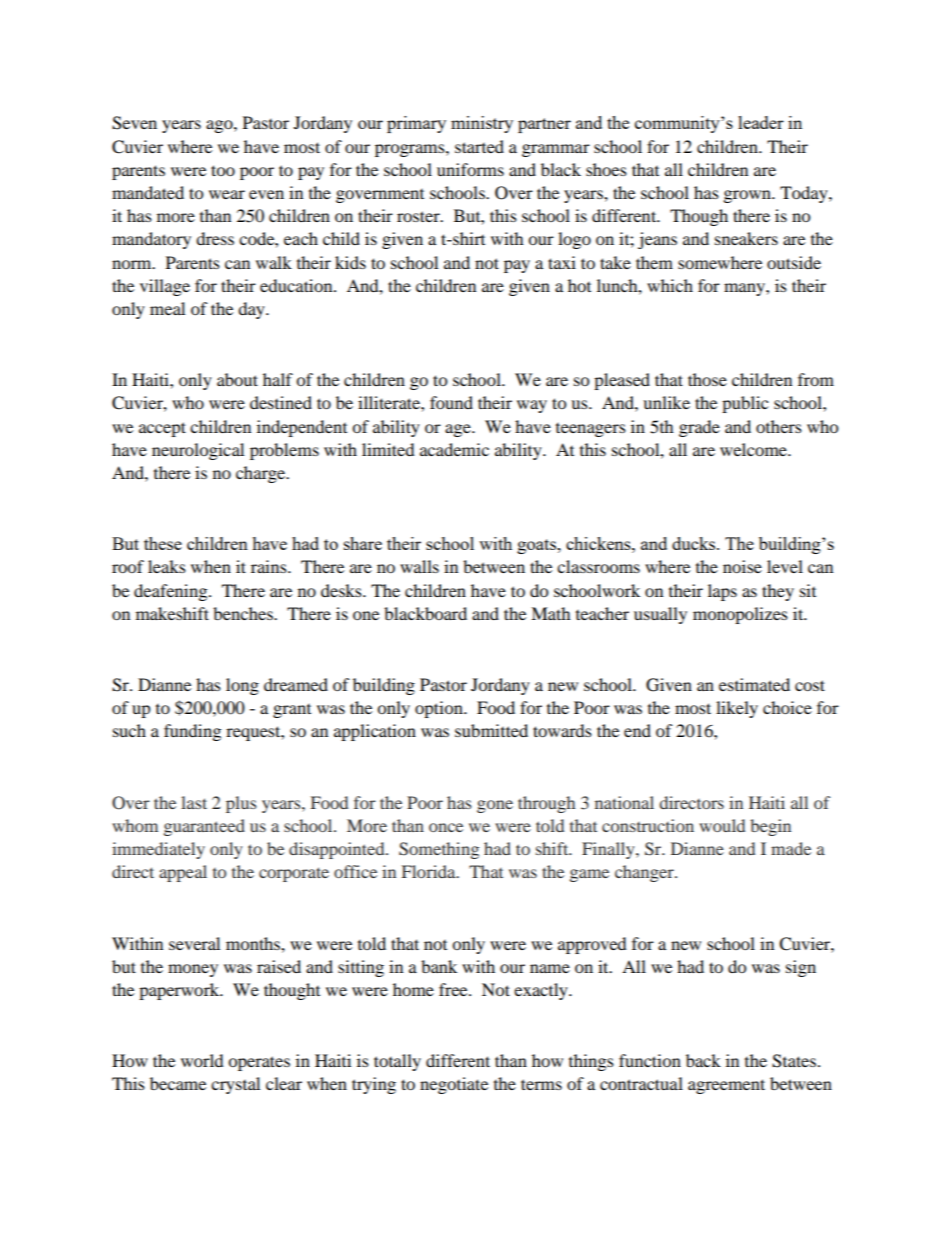  What do you see at coordinates (223, 170) in the screenshot?
I see `too` at bounding box center [223, 170].
